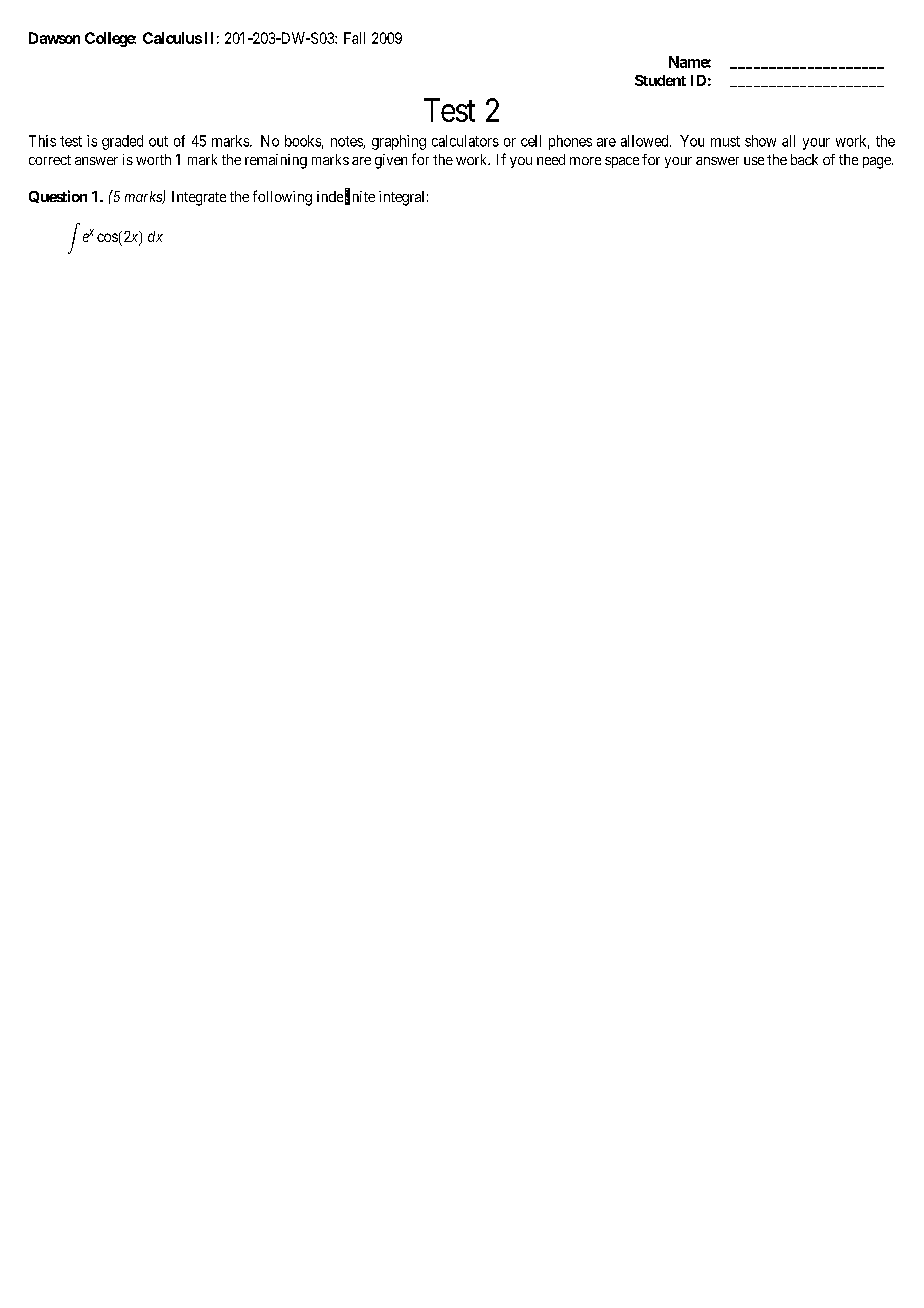 Image resolution: width=924 pixels, height=1308 pixels. I want to click on calculators, so click(465, 141).
